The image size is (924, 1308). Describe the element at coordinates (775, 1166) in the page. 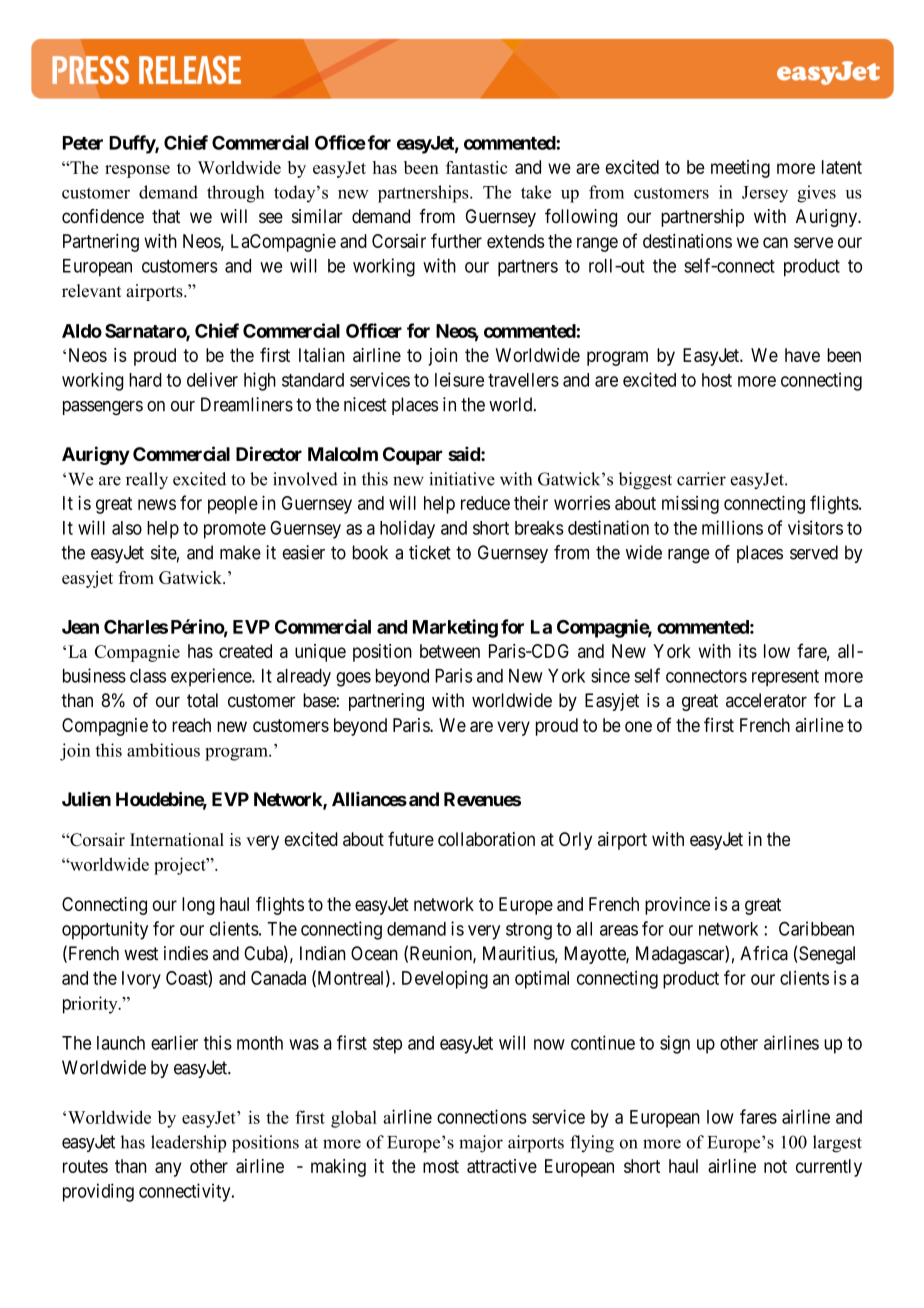

I see `not` at that location.
